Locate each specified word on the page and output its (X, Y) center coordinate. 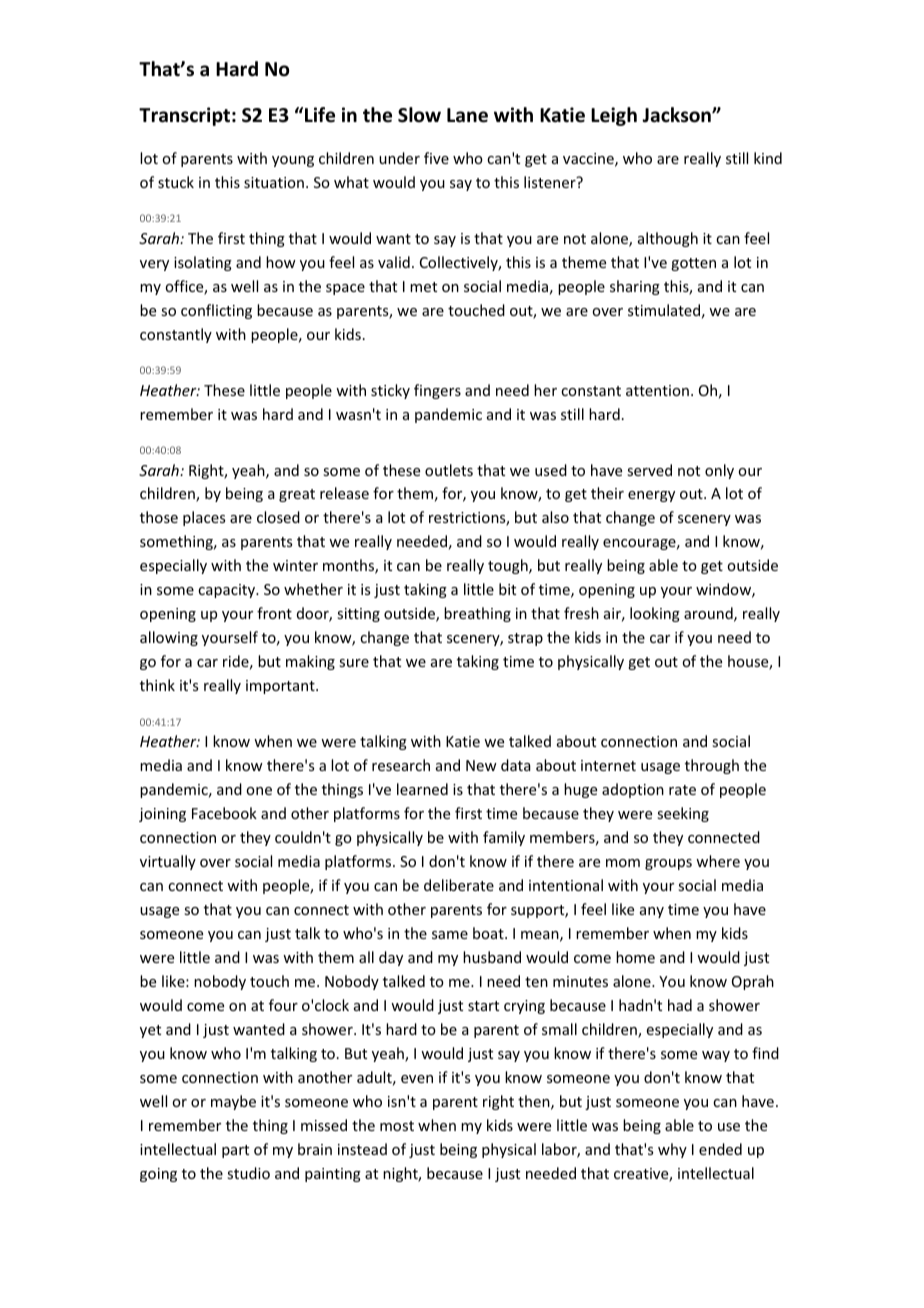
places (204, 518)
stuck (176, 182)
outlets (449, 470)
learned (422, 789)
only (719, 471)
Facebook (224, 813)
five (436, 158)
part (235, 1151)
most (397, 1126)
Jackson (677, 115)
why (672, 1150)
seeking (683, 814)
